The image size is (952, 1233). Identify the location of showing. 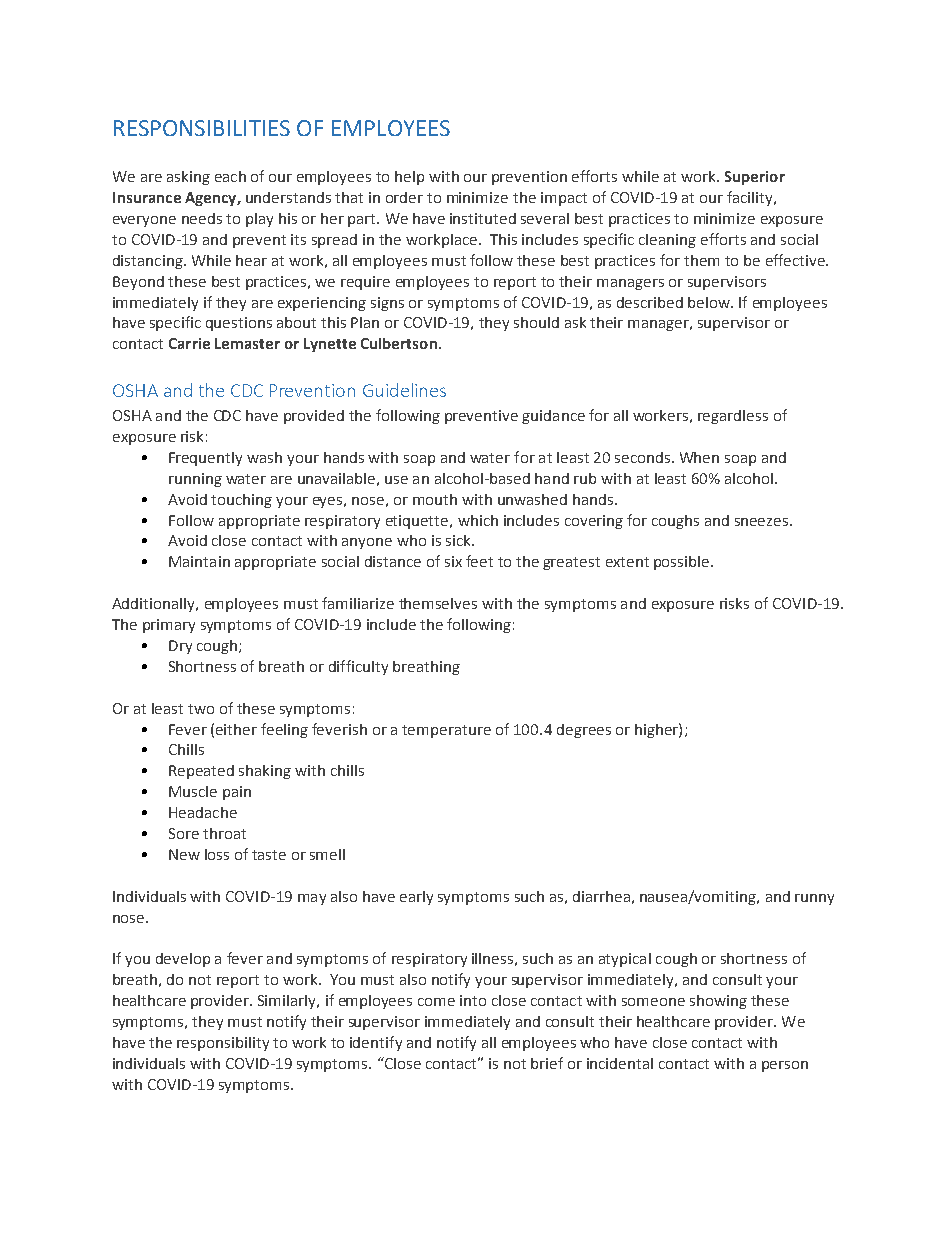
(718, 1002).
